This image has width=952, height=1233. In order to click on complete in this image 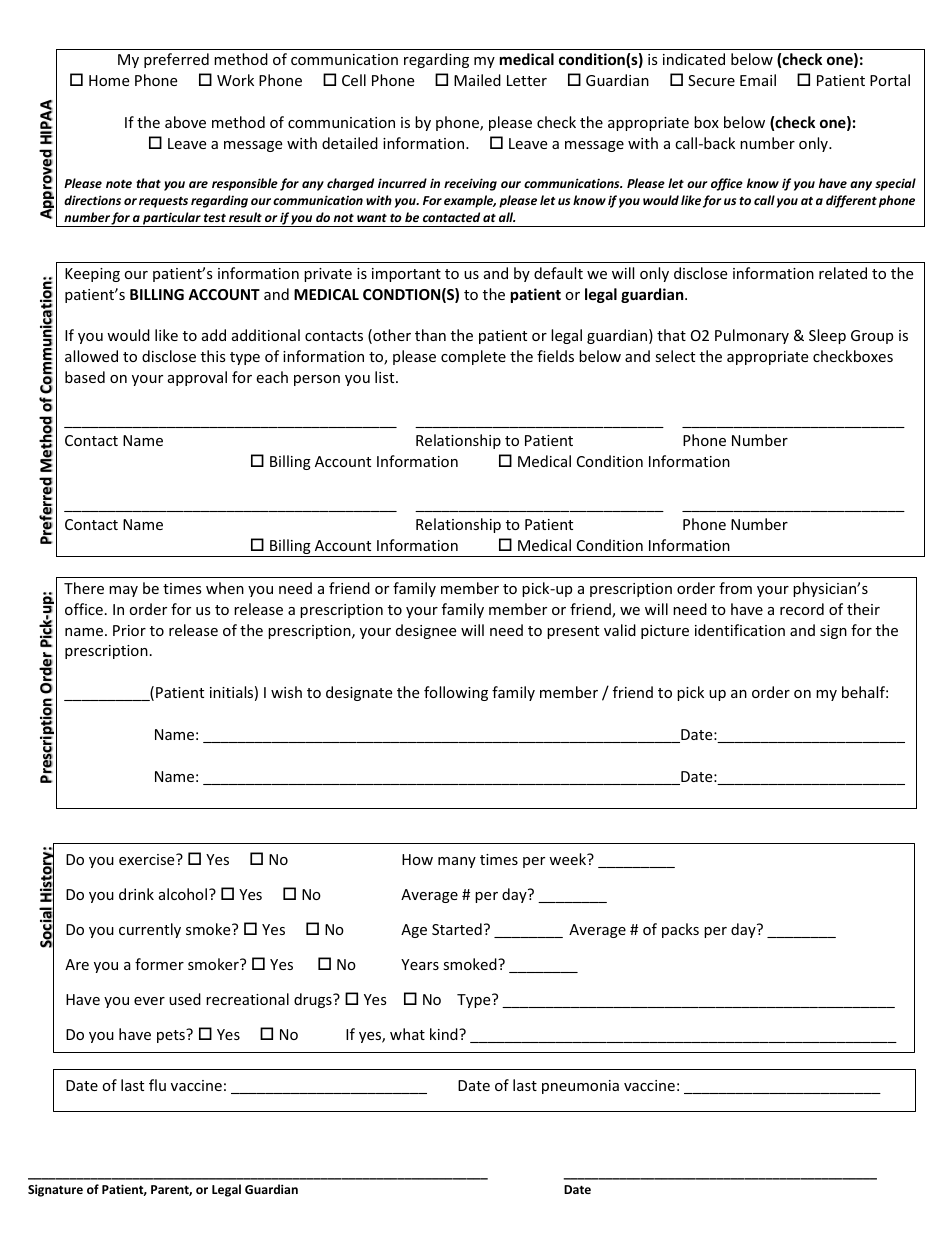, I will do `click(473, 357)`.
